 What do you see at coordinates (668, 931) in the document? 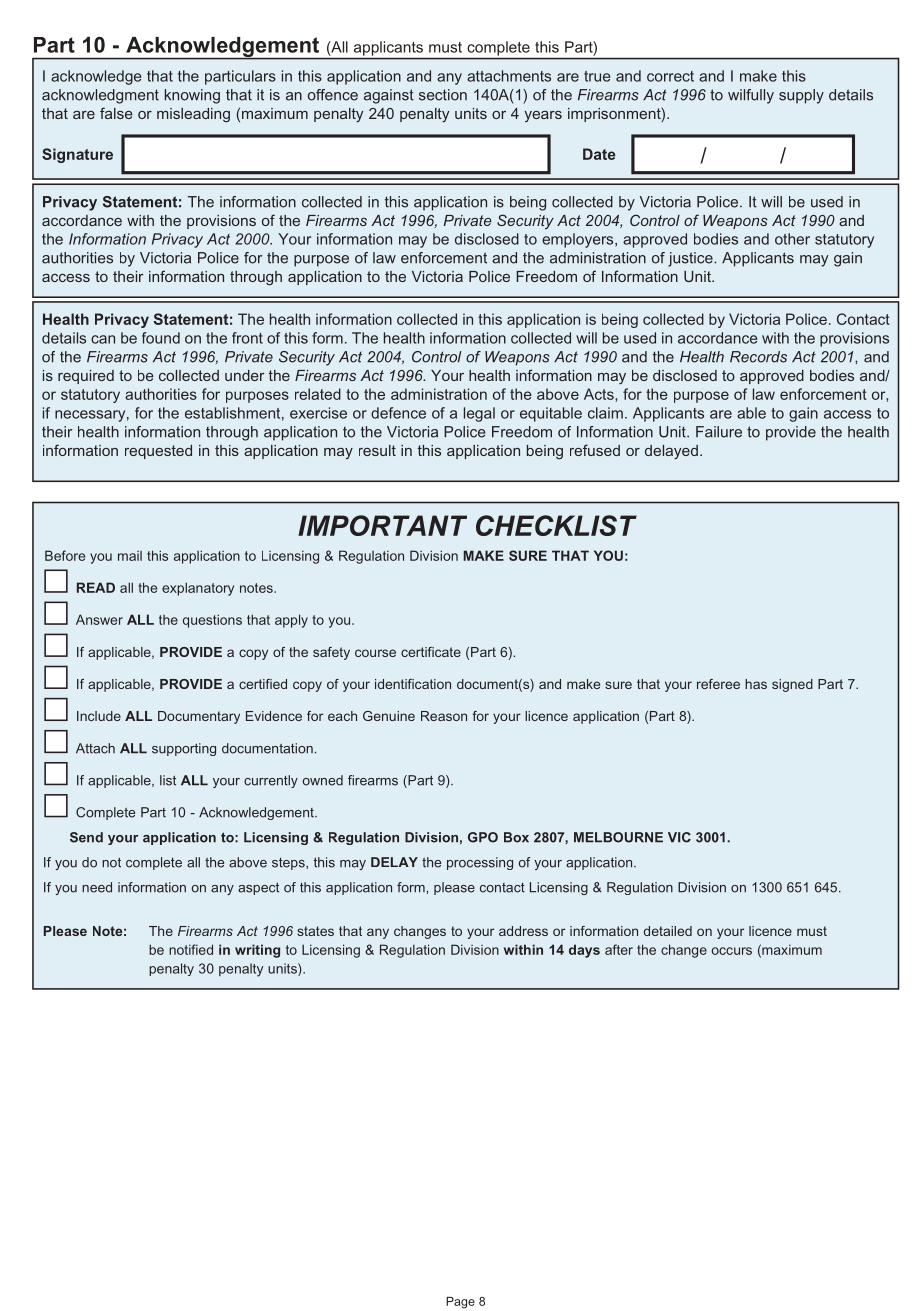
I see `detailed` at bounding box center [668, 931].
